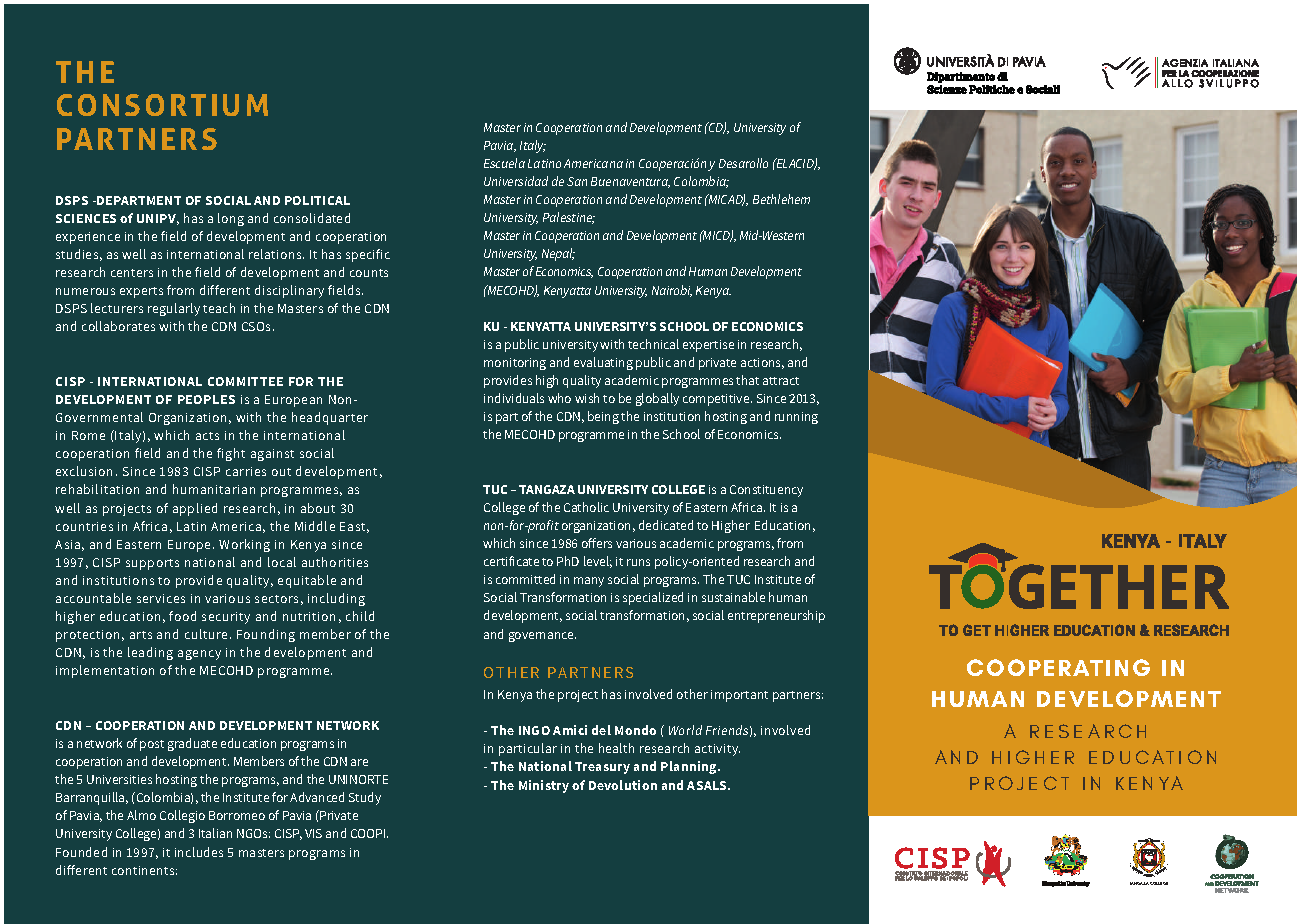 This screenshot has width=1297, height=924. I want to click on attract, so click(781, 381).
